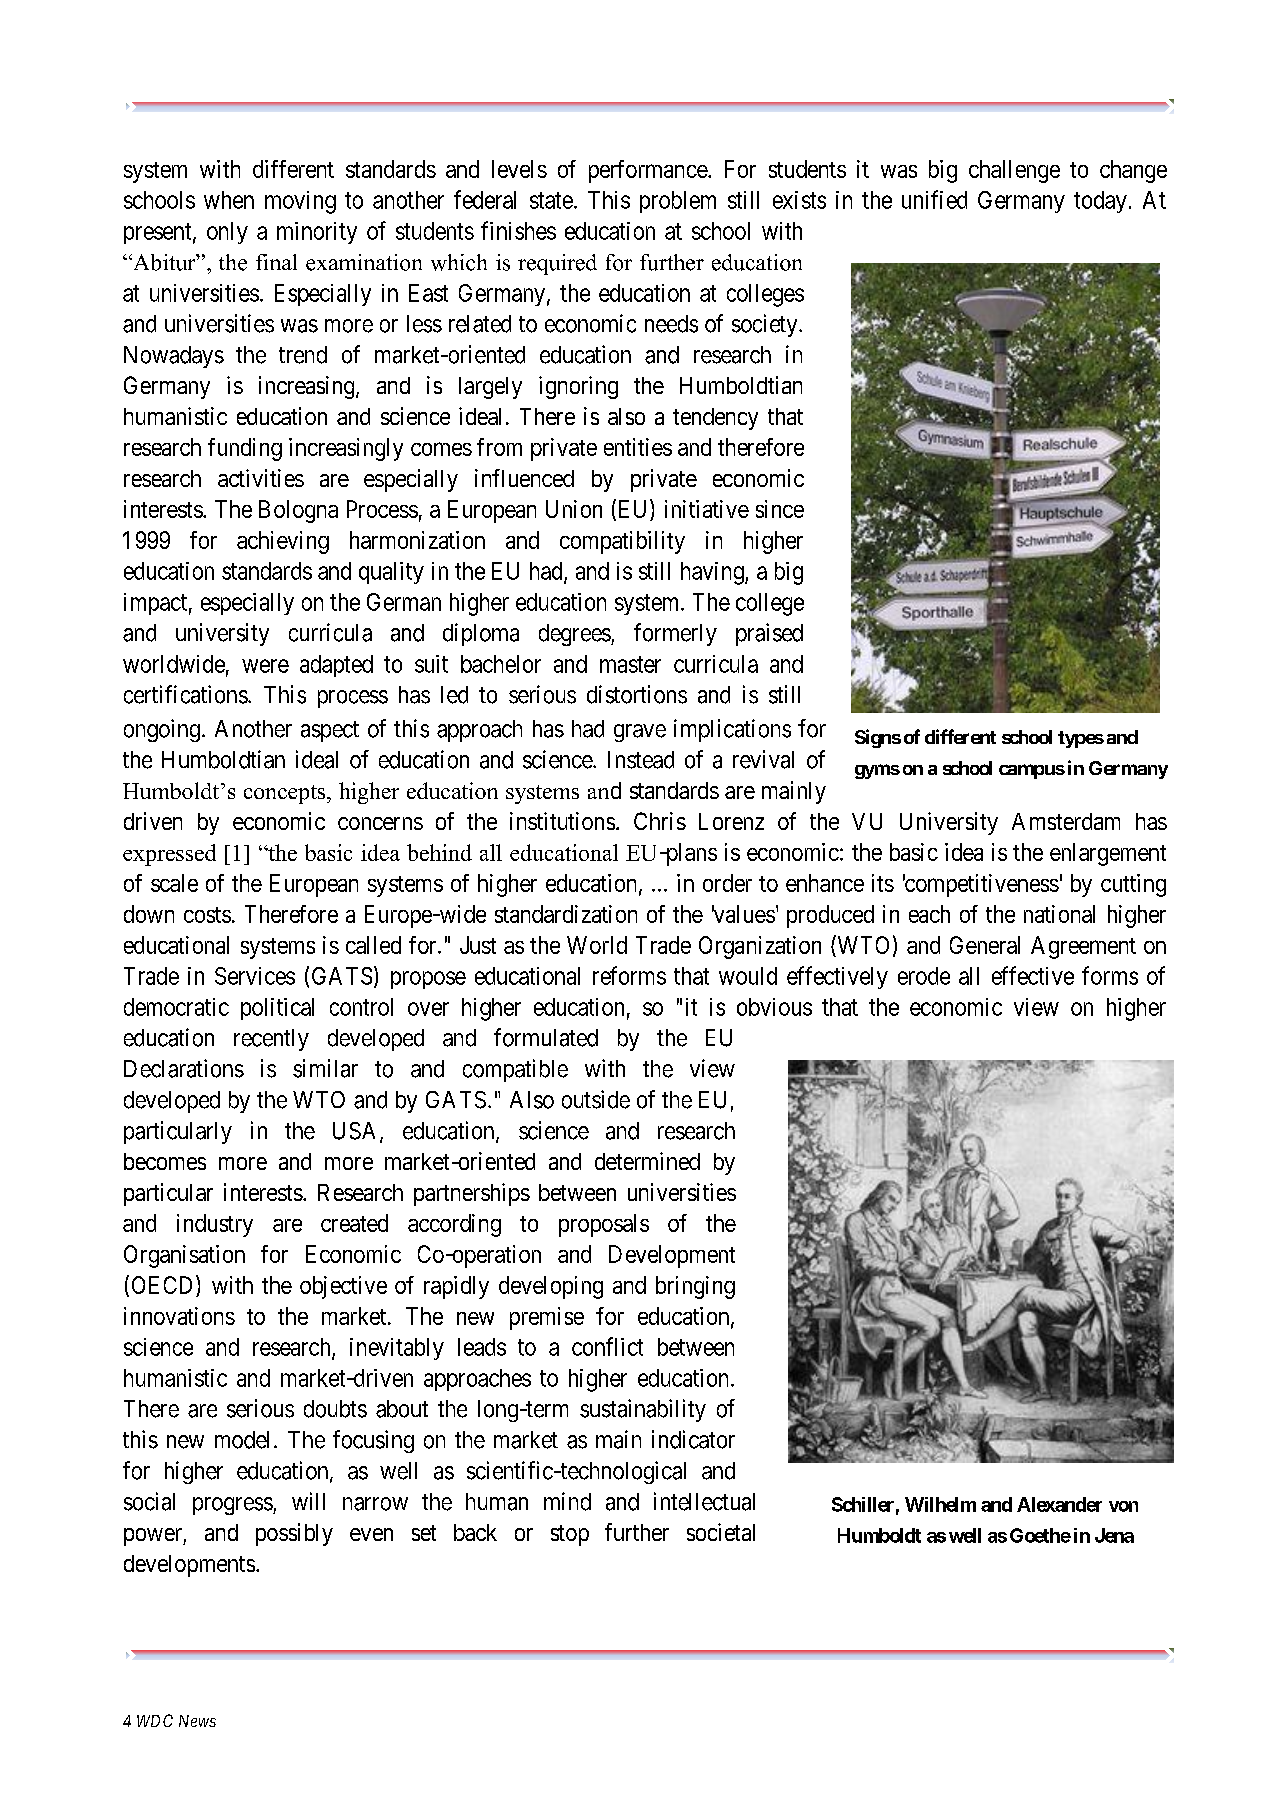 The image size is (1287, 1820). What do you see at coordinates (1014, 171) in the screenshot?
I see `challenge` at bounding box center [1014, 171].
